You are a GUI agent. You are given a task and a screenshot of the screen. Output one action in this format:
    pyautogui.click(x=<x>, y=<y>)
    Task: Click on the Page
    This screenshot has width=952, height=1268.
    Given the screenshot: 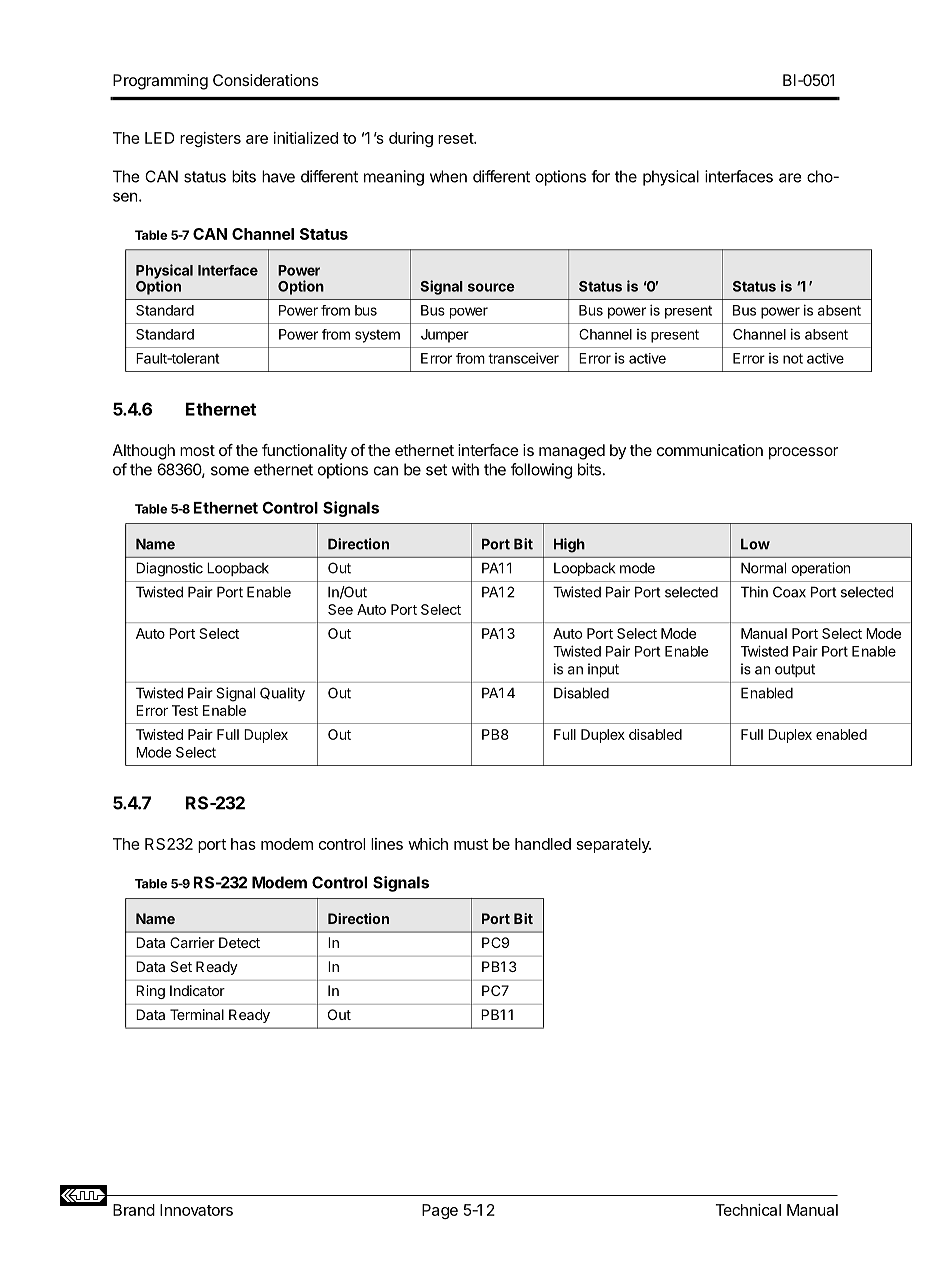 What is the action you would take?
    pyautogui.click(x=440, y=1211)
